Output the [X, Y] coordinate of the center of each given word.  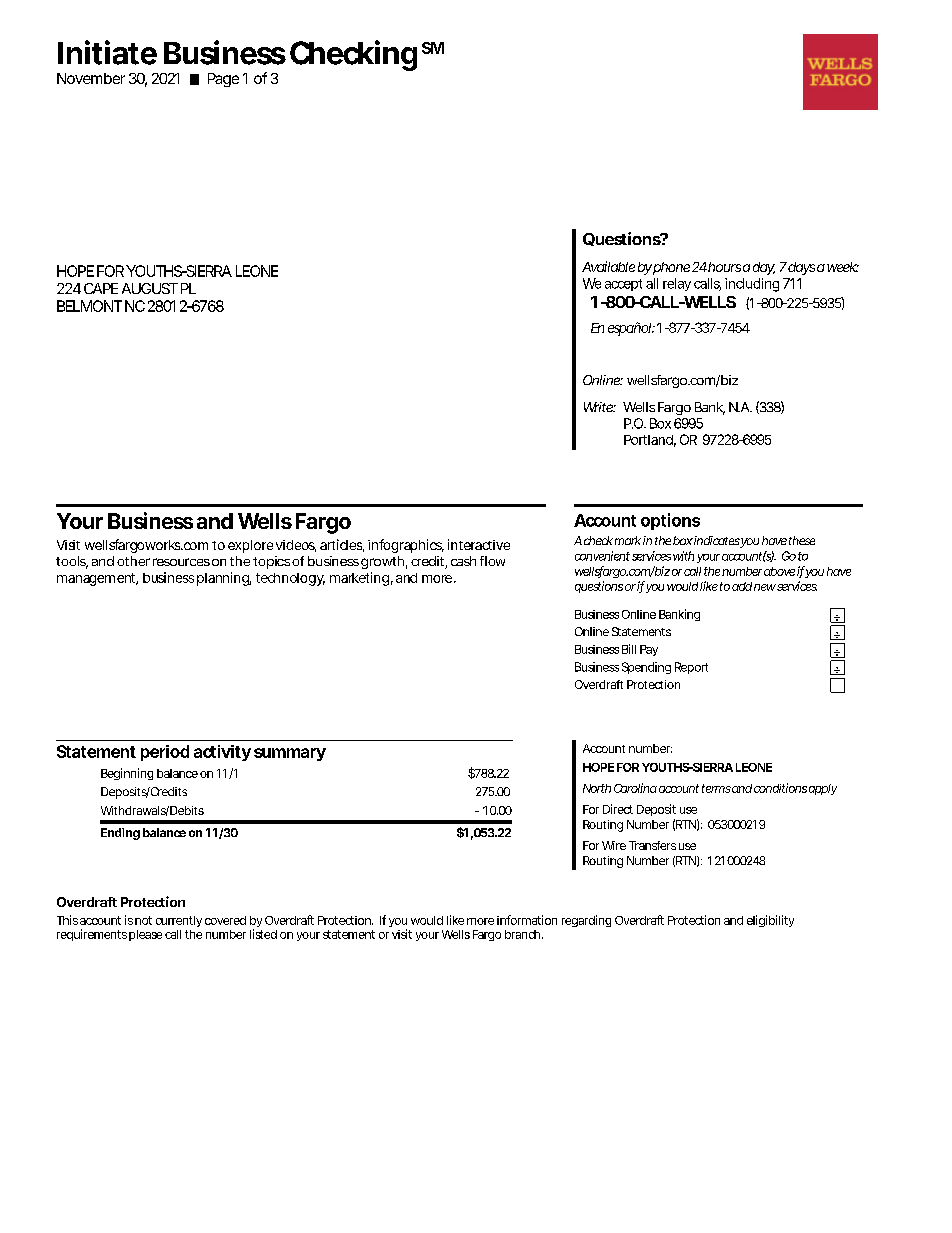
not [143, 920]
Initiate [107, 52]
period [165, 753]
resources [181, 562]
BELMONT [89, 306]
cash [463, 561]
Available [608, 266]
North [597, 788]
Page [223, 80]
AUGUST [150, 288]
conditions [780, 788]
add [742, 586]
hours [724, 267]
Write [600, 407]
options [670, 521]
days [801, 268]
